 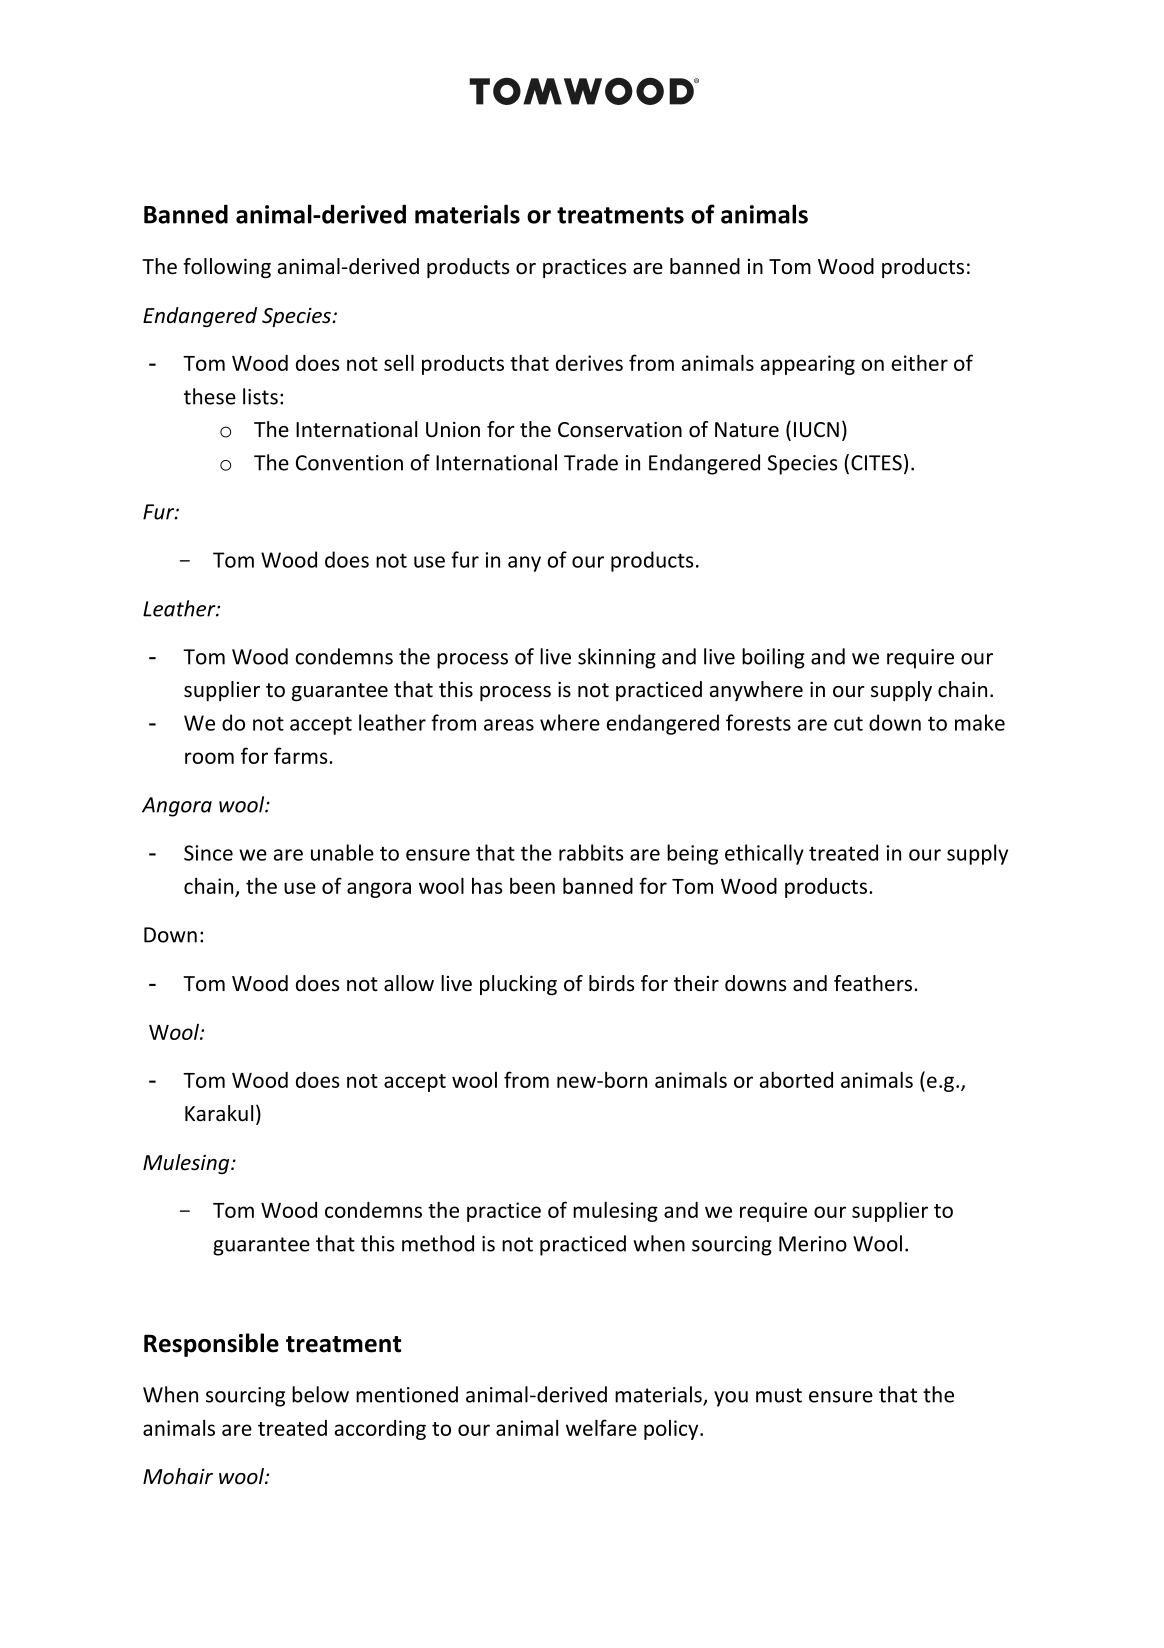 What do you see at coordinates (208, 853) in the screenshot?
I see `Since` at bounding box center [208, 853].
